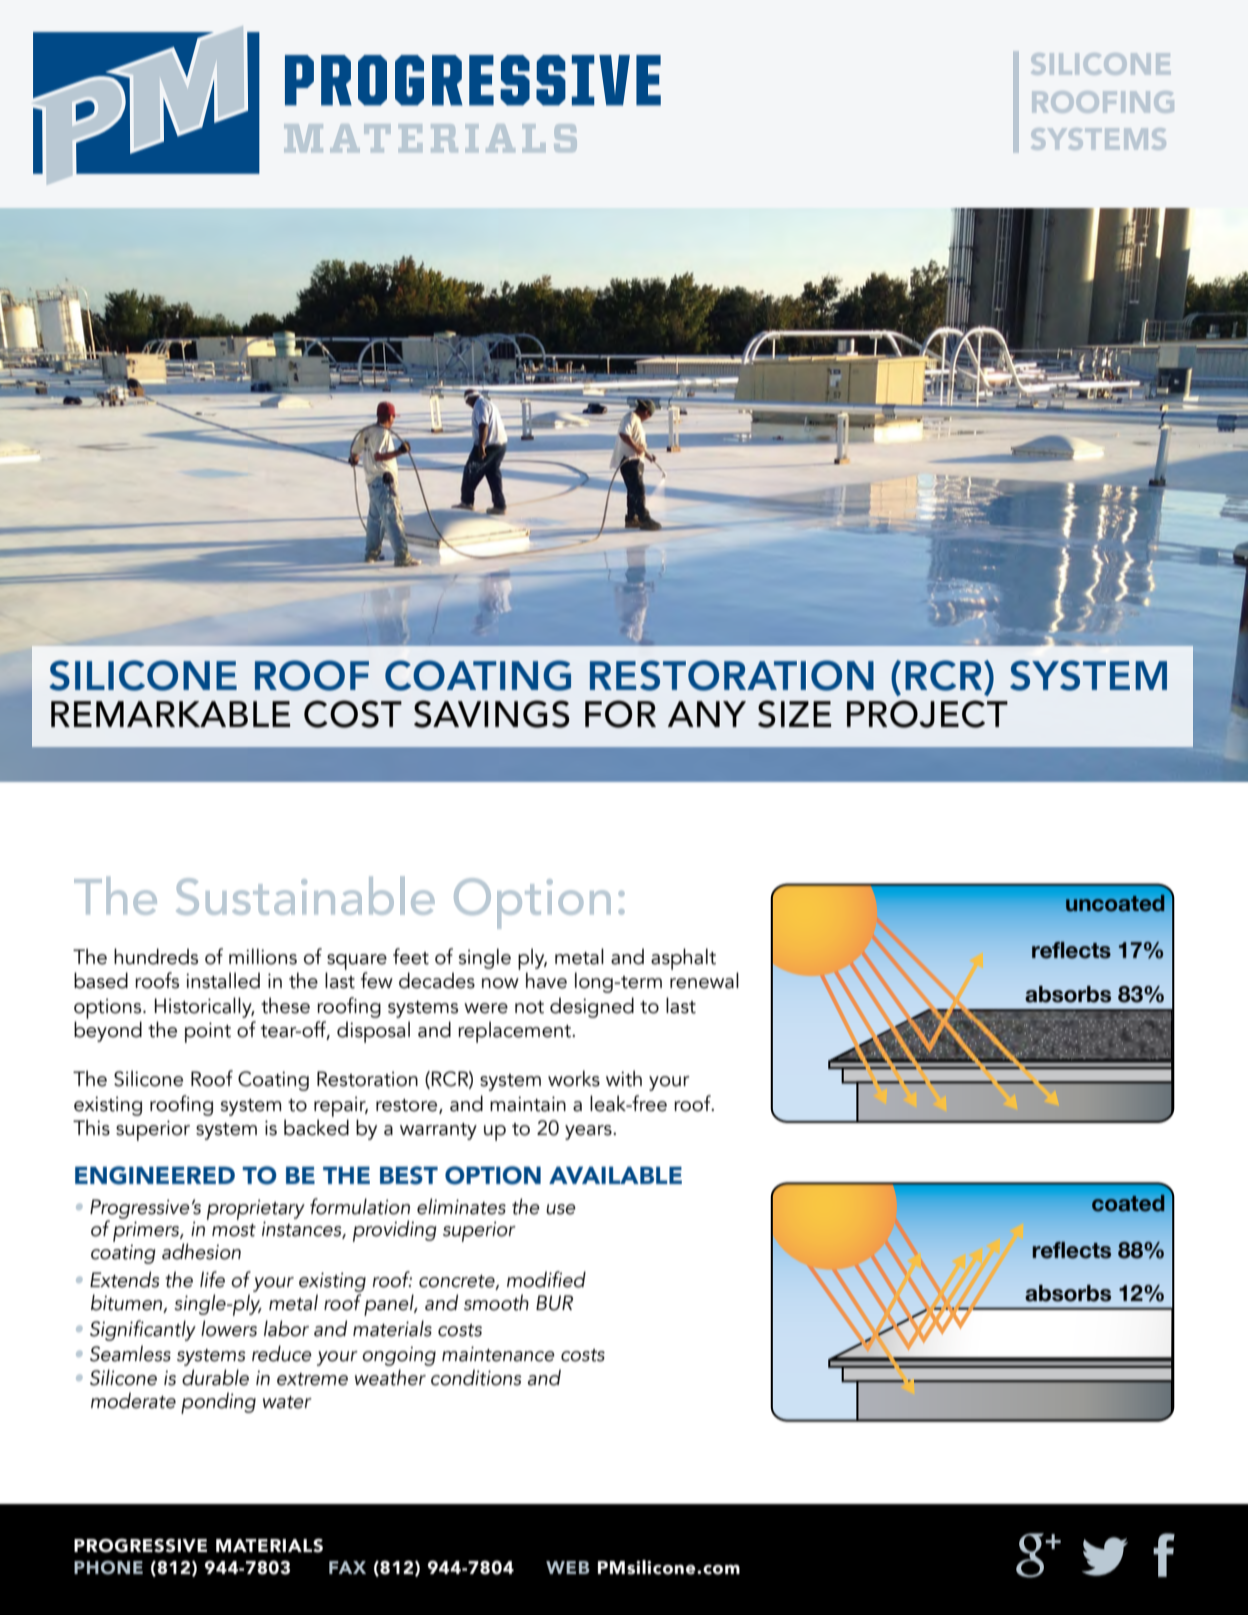 Image resolution: width=1248 pixels, height=1615 pixels. Describe the element at coordinates (170, 714) in the screenshot. I see `REMARKABLE` at that location.
